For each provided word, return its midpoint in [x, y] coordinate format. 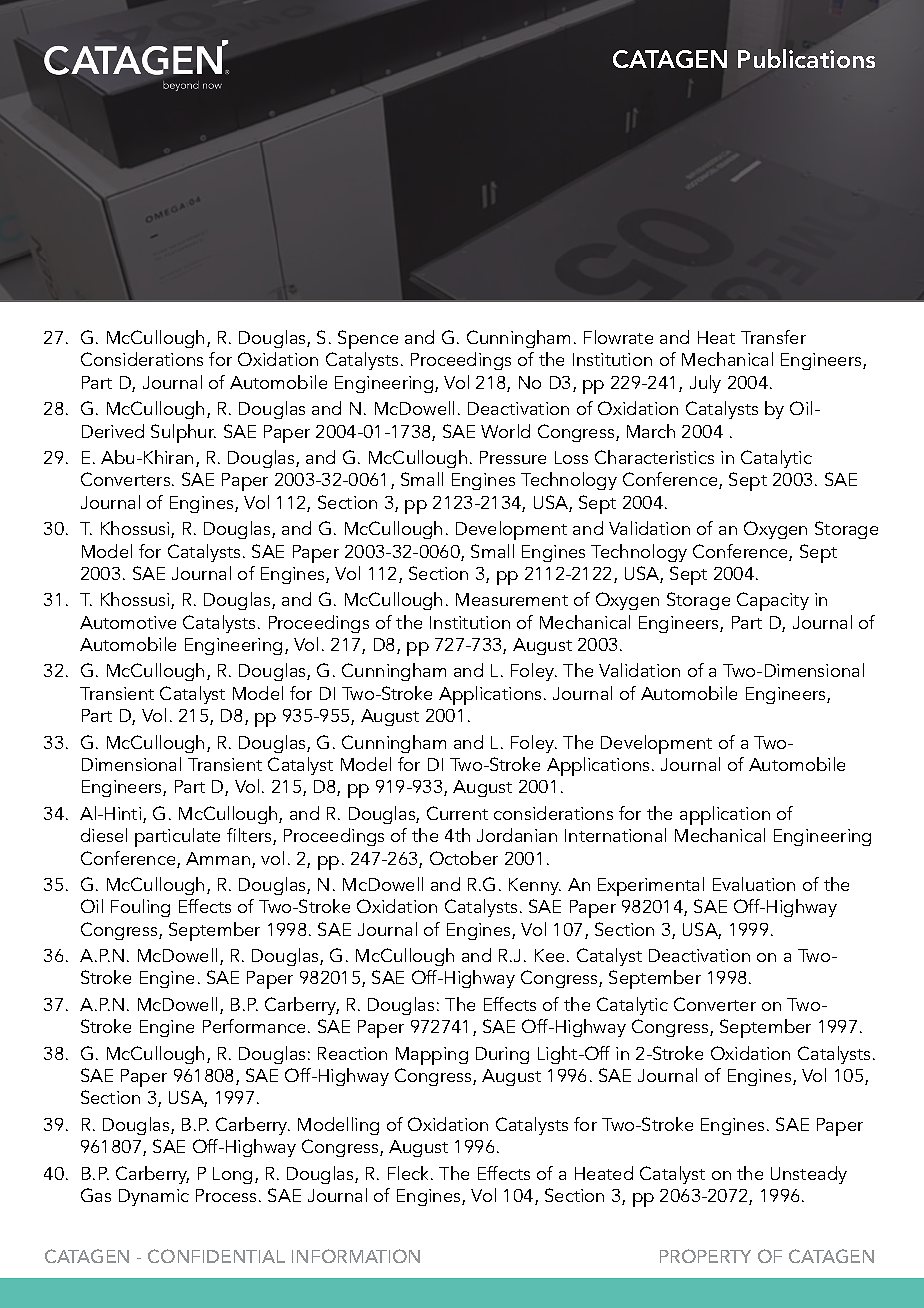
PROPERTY [705, 1256]
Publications [806, 58]
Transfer [773, 337]
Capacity [773, 601]
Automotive [128, 622]
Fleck [410, 1173]
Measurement [512, 599]
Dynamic [154, 1197]
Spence [368, 339]
